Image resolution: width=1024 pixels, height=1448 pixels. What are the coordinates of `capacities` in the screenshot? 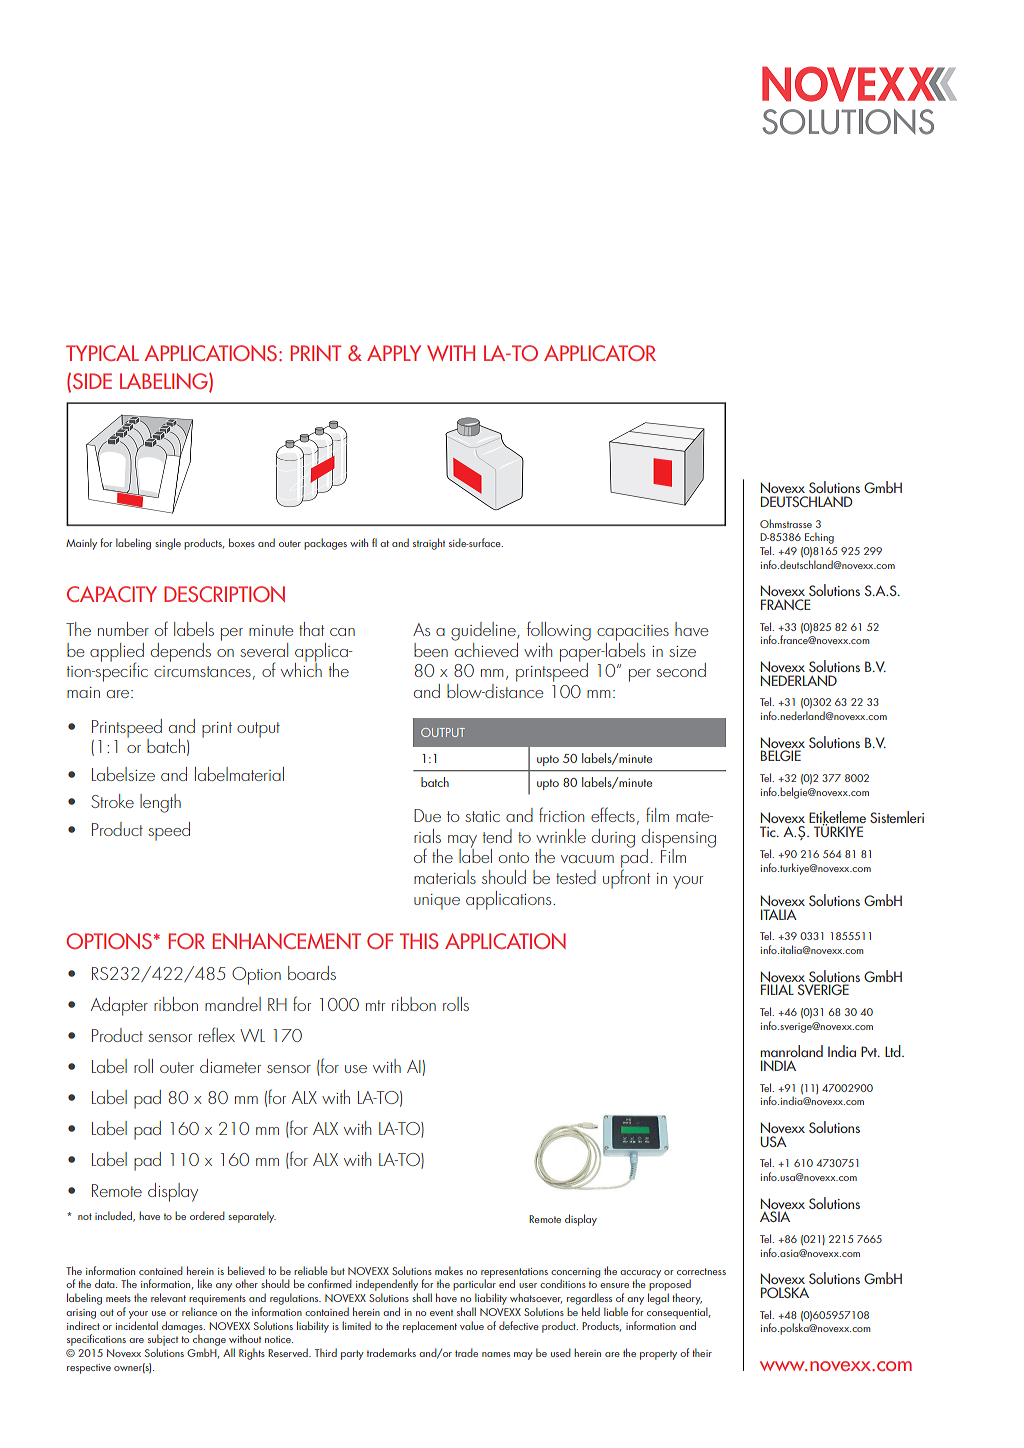 It's located at (633, 633).
